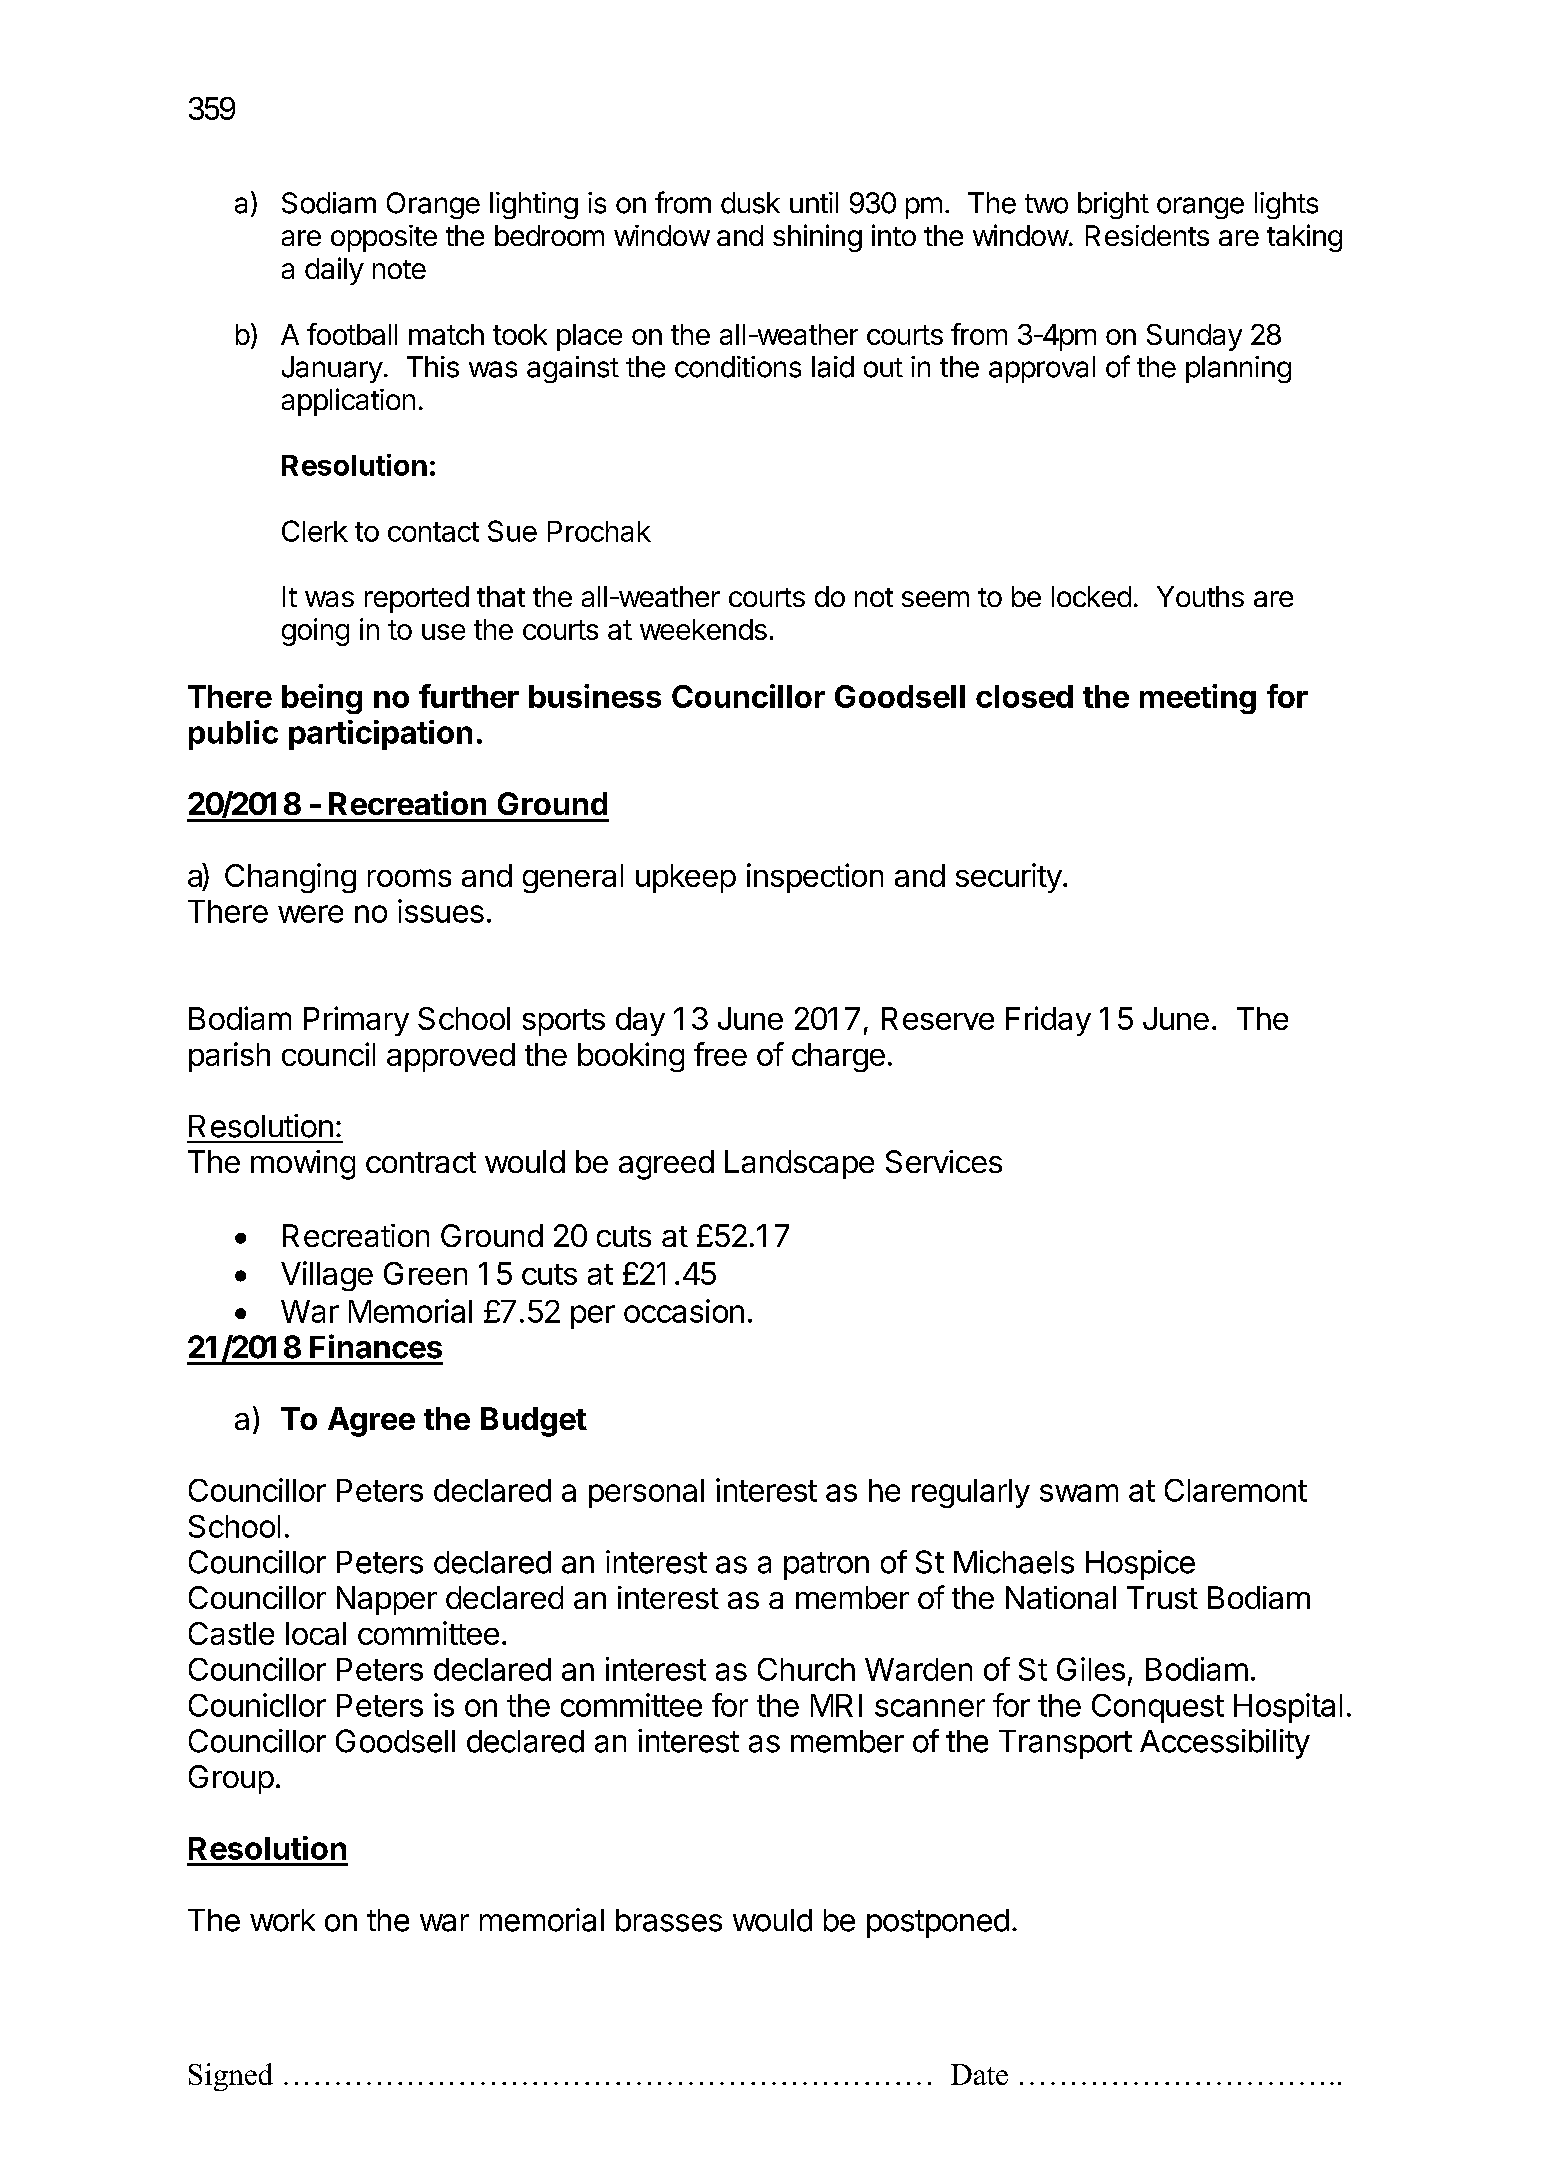 Image resolution: width=1544 pixels, height=2184 pixels. I want to click on Landscape, so click(799, 1164).
